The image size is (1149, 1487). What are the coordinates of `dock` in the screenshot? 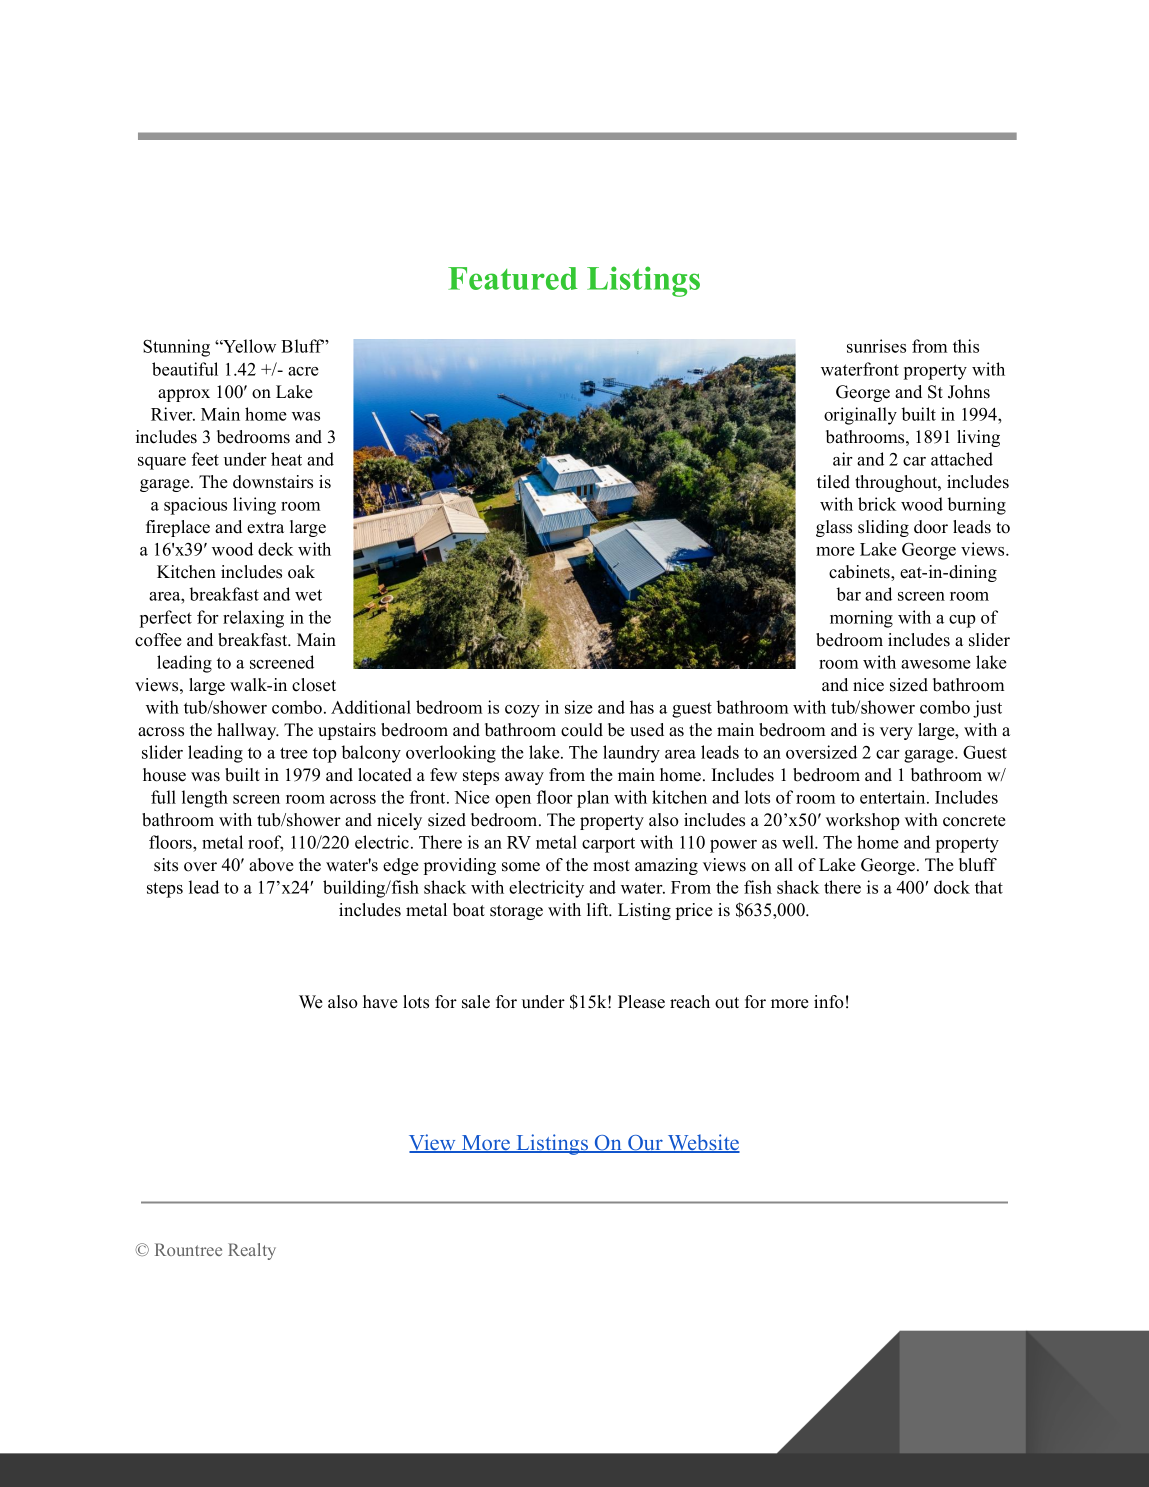 It's located at (952, 887).
